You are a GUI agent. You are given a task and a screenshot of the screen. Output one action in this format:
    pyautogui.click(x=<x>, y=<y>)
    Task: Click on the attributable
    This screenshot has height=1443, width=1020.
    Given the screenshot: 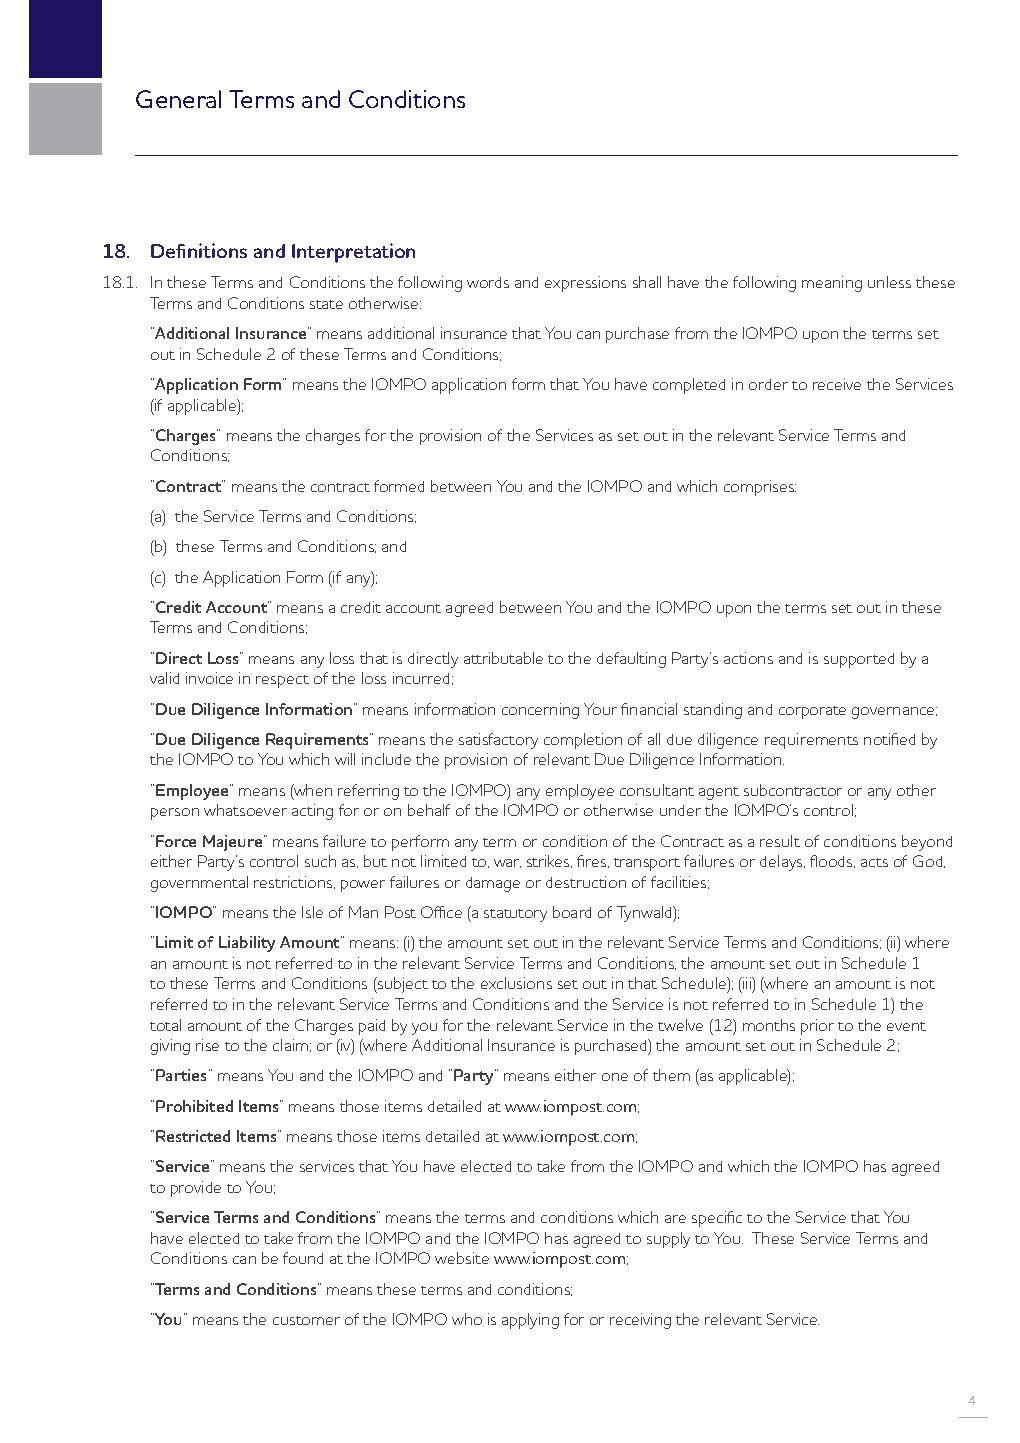 What is the action you would take?
    pyautogui.click(x=503, y=658)
